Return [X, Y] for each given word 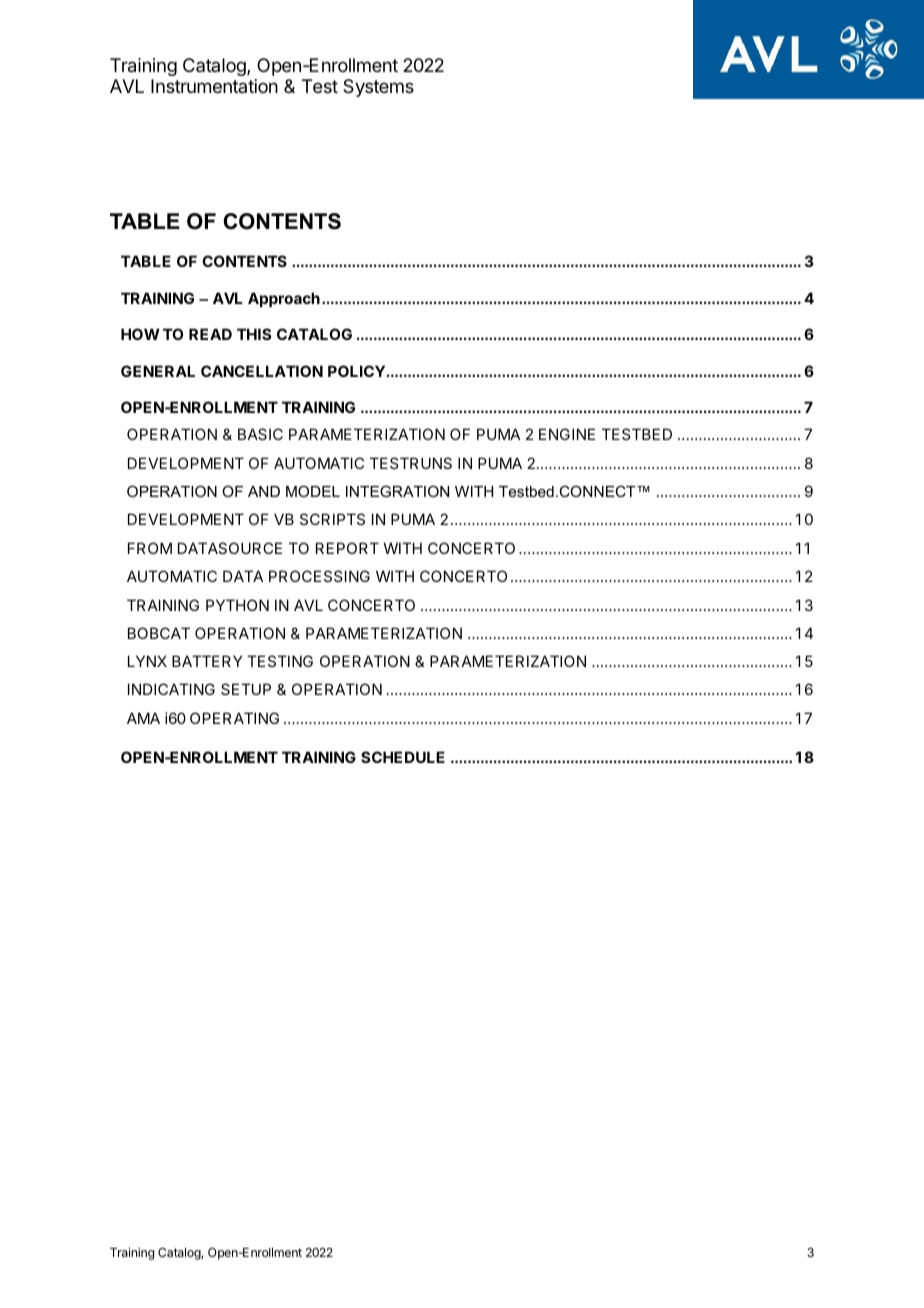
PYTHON [237, 605]
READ [210, 334]
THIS [254, 334]
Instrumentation [214, 86]
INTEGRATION [397, 491]
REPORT [347, 548]
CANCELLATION [262, 371]
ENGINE [567, 434]
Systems [378, 88]
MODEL [313, 491]
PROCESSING [319, 576]
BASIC [260, 434]
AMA [143, 718]
